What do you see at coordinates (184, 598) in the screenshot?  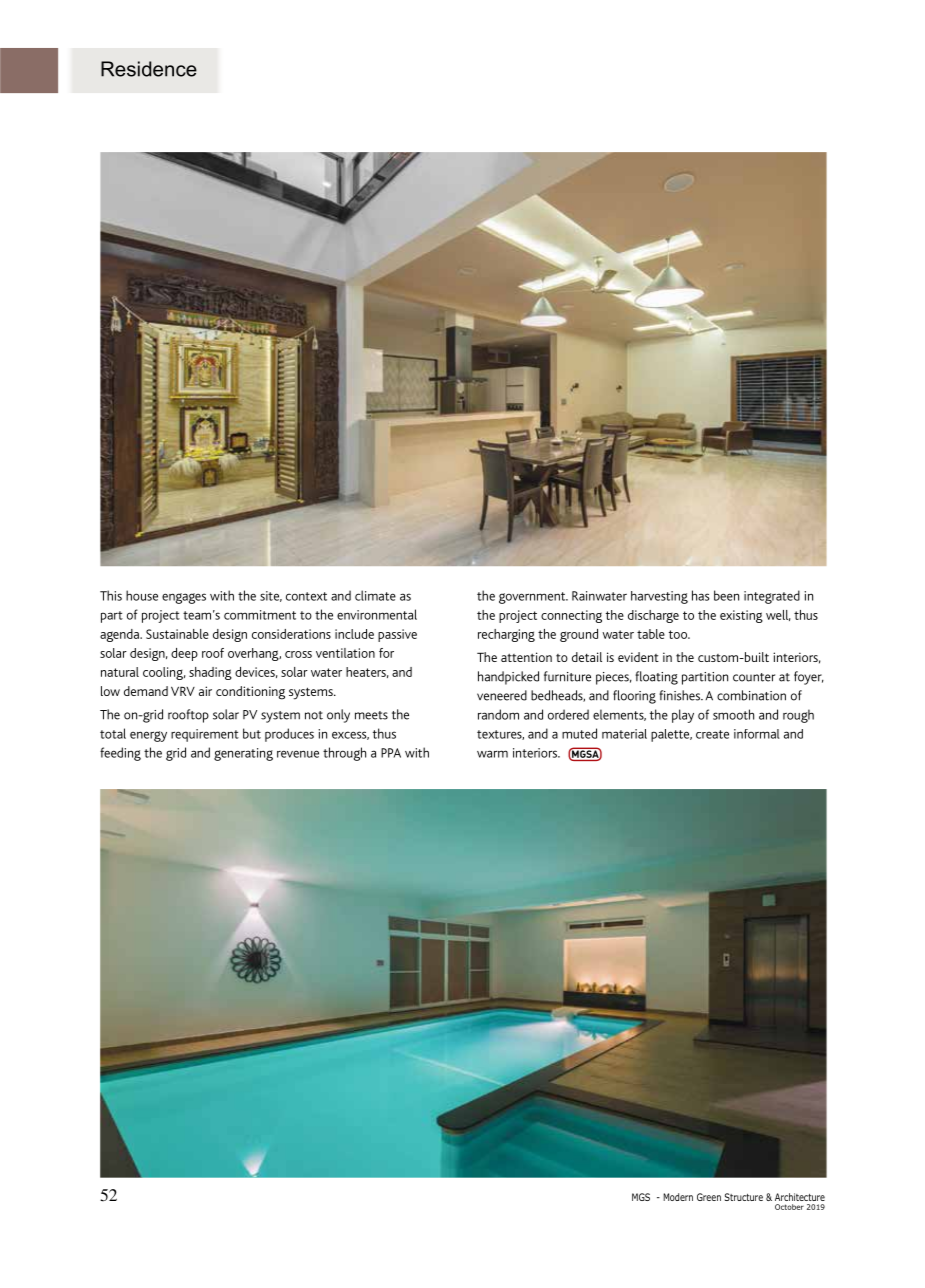 I see `engages` at bounding box center [184, 598].
